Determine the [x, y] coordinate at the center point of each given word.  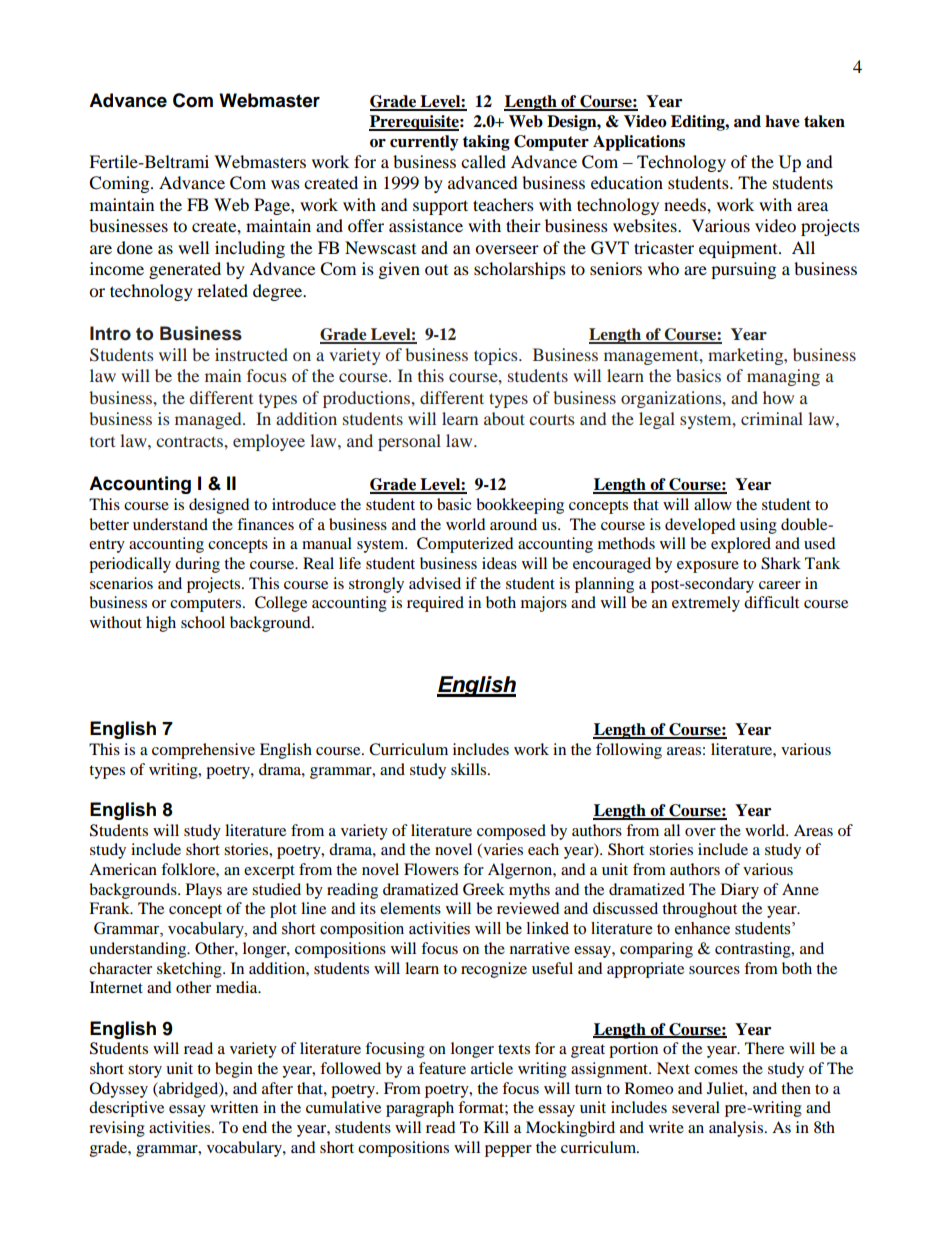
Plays [204, 891]
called [483, 161]
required [435, 604]
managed [209, 420]
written [234, 1107]
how [778, 397]
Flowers [431, 869]
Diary [740, 891]
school [203, 622]
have [782, 121]
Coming [120, 184]
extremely [706, 604]
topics [497, 356]
